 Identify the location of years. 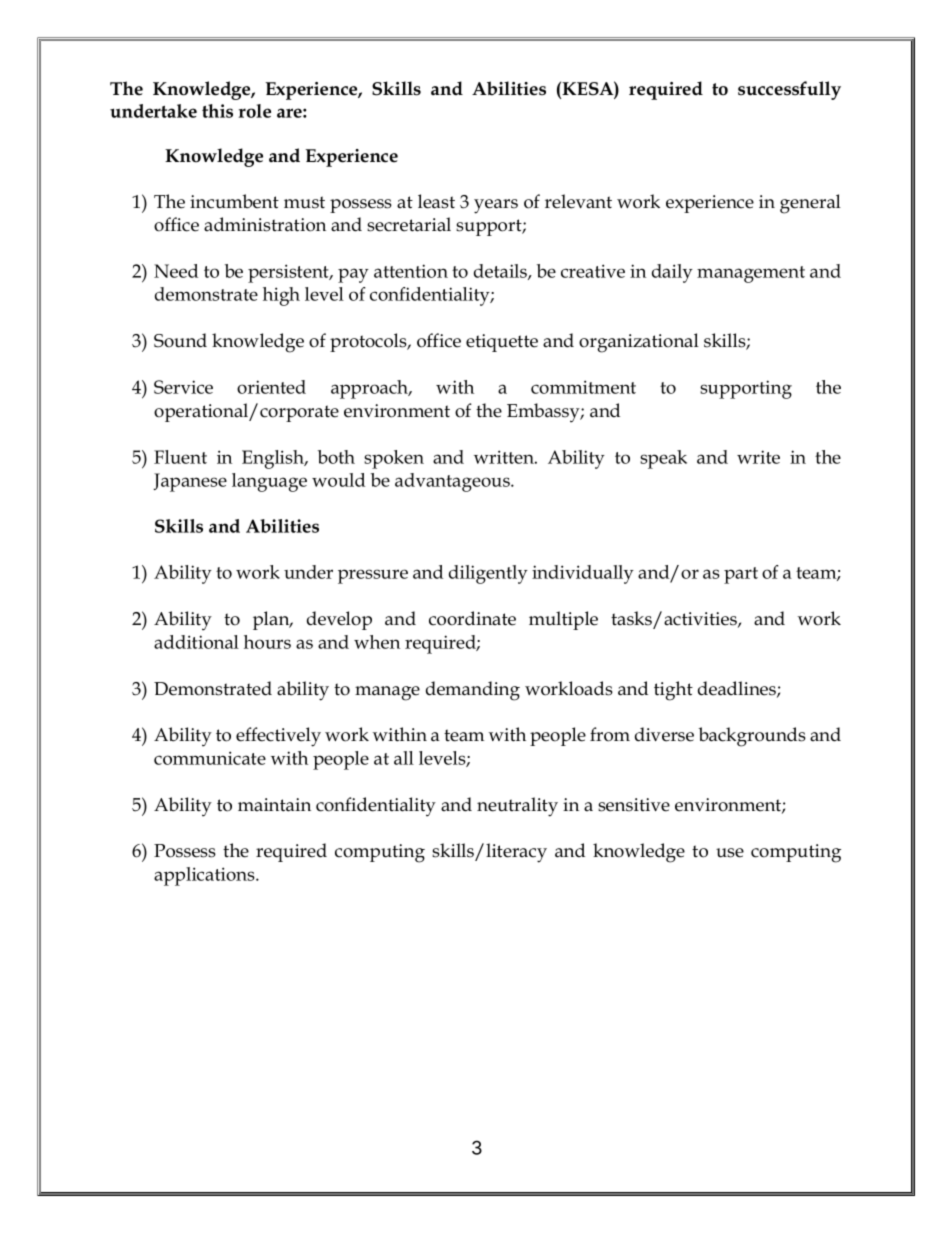
(496, 206).
